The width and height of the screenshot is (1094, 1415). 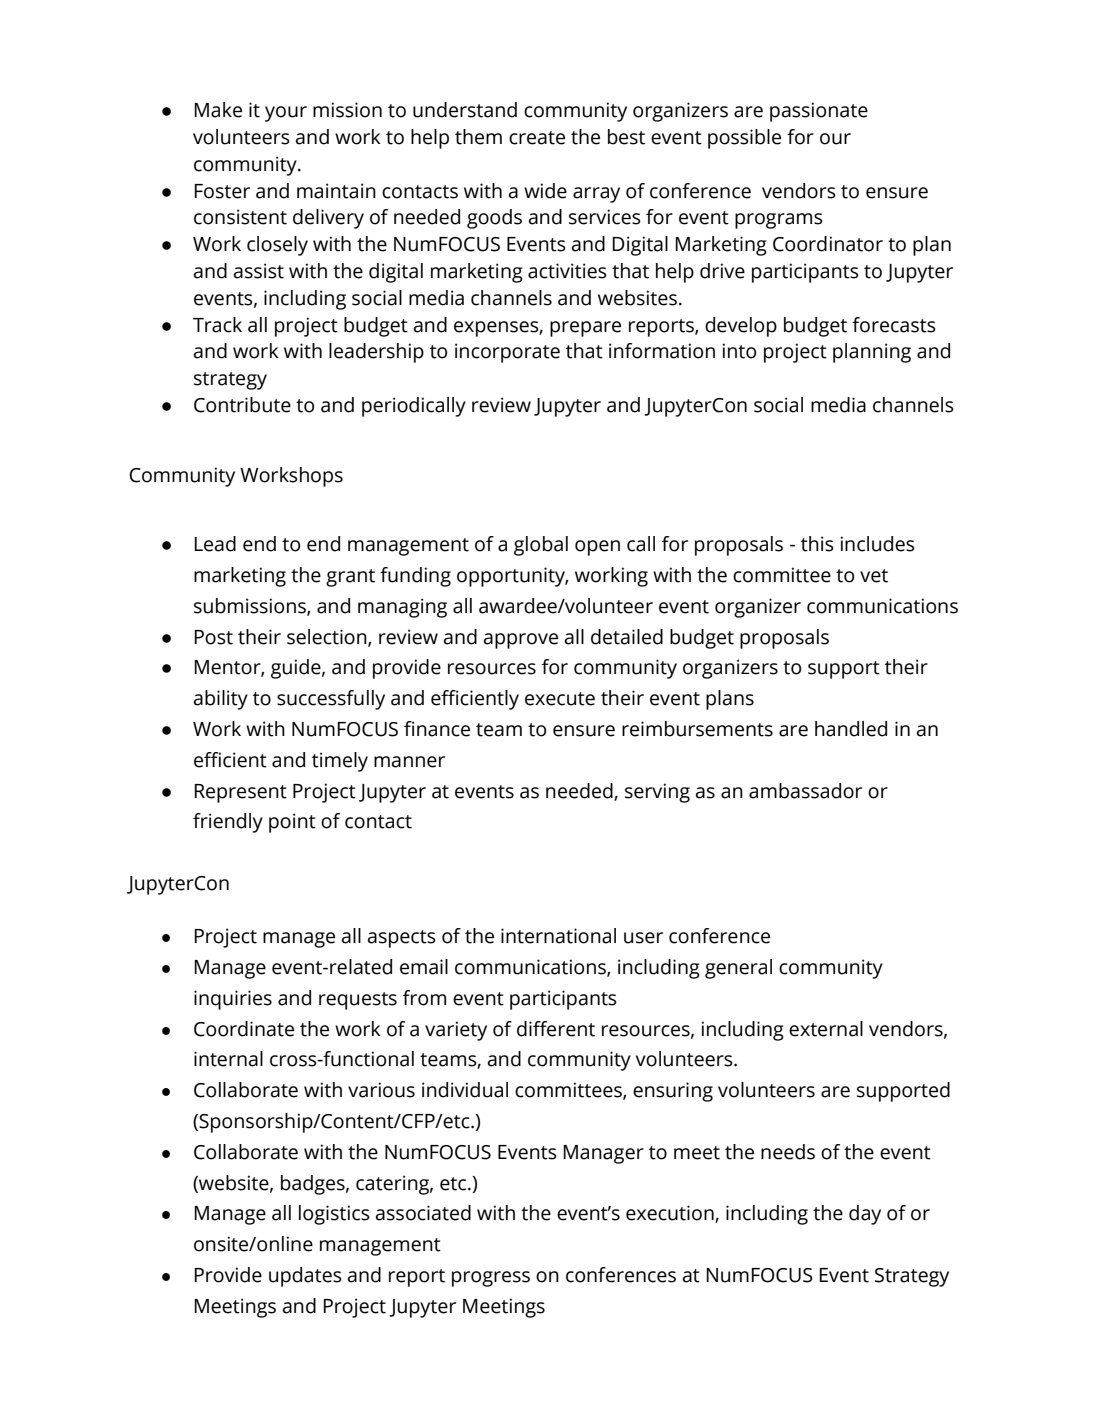 What do you see at coordinates (537, 138) in the screenshot?
I see `create` at bounding box center [537, 138].
